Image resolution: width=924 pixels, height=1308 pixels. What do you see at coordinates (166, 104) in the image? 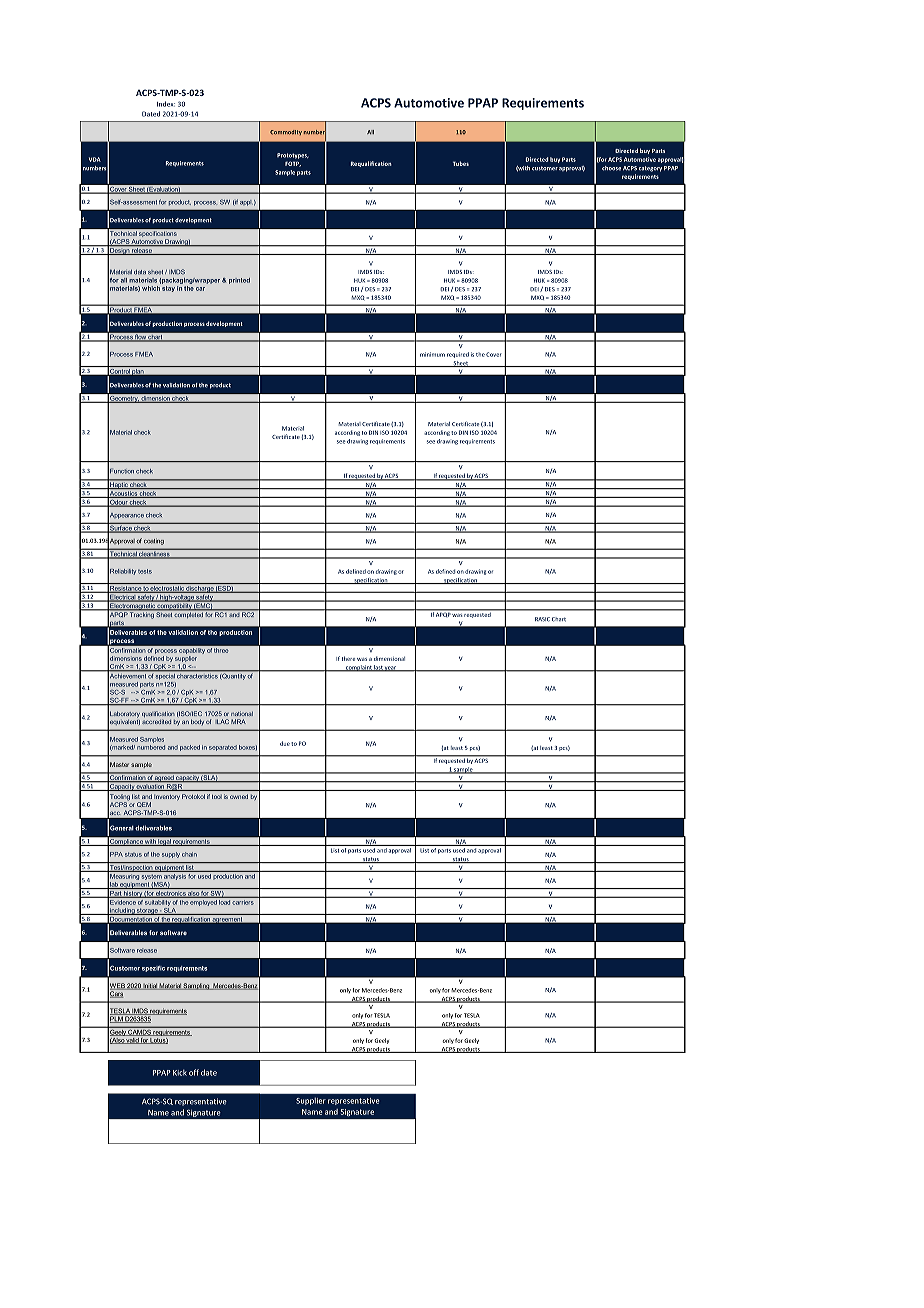
I see `Index` at bounding box center [166, 104].
